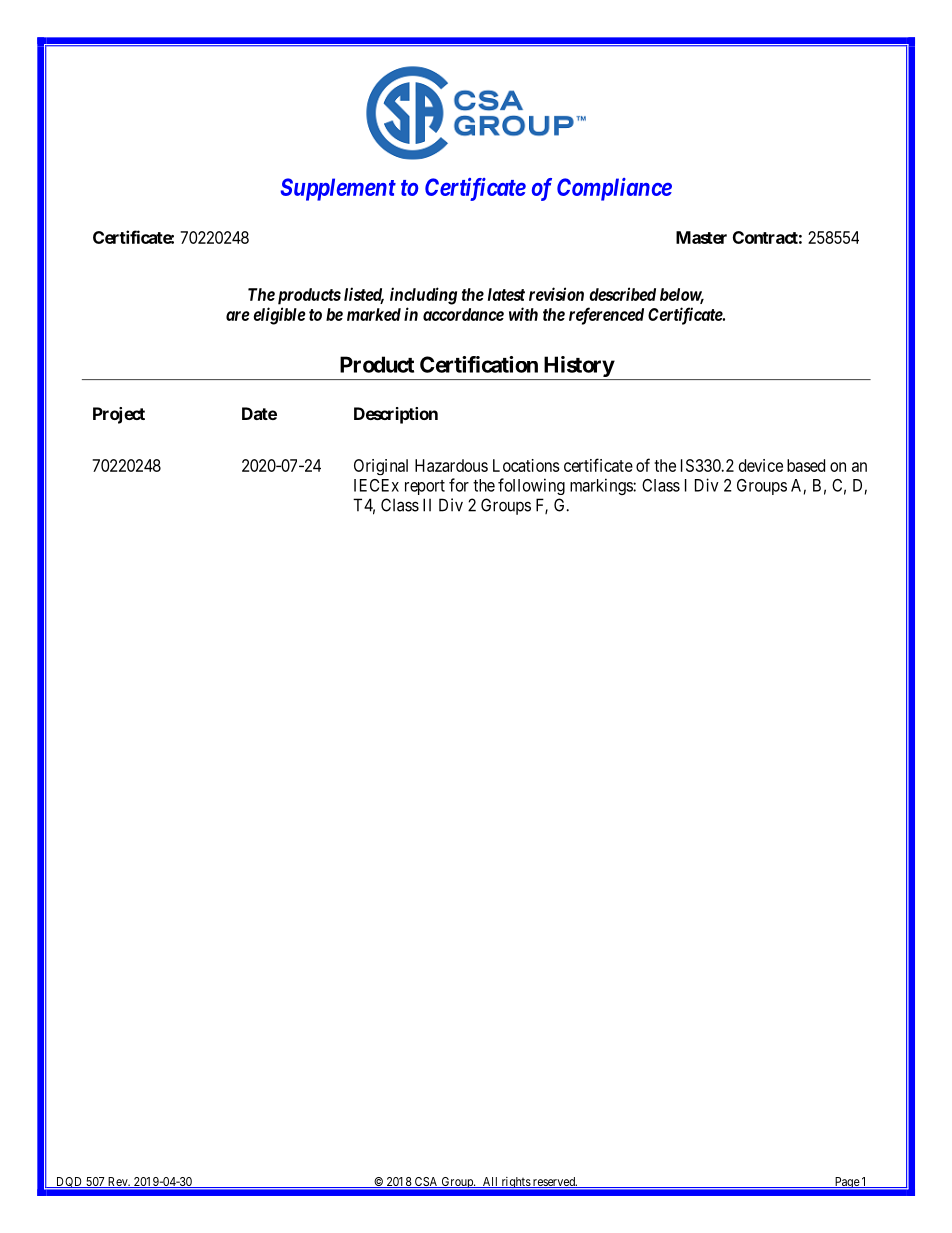  Describe the element at coordinates (425, 487) in the document. I see `report` at that location.
